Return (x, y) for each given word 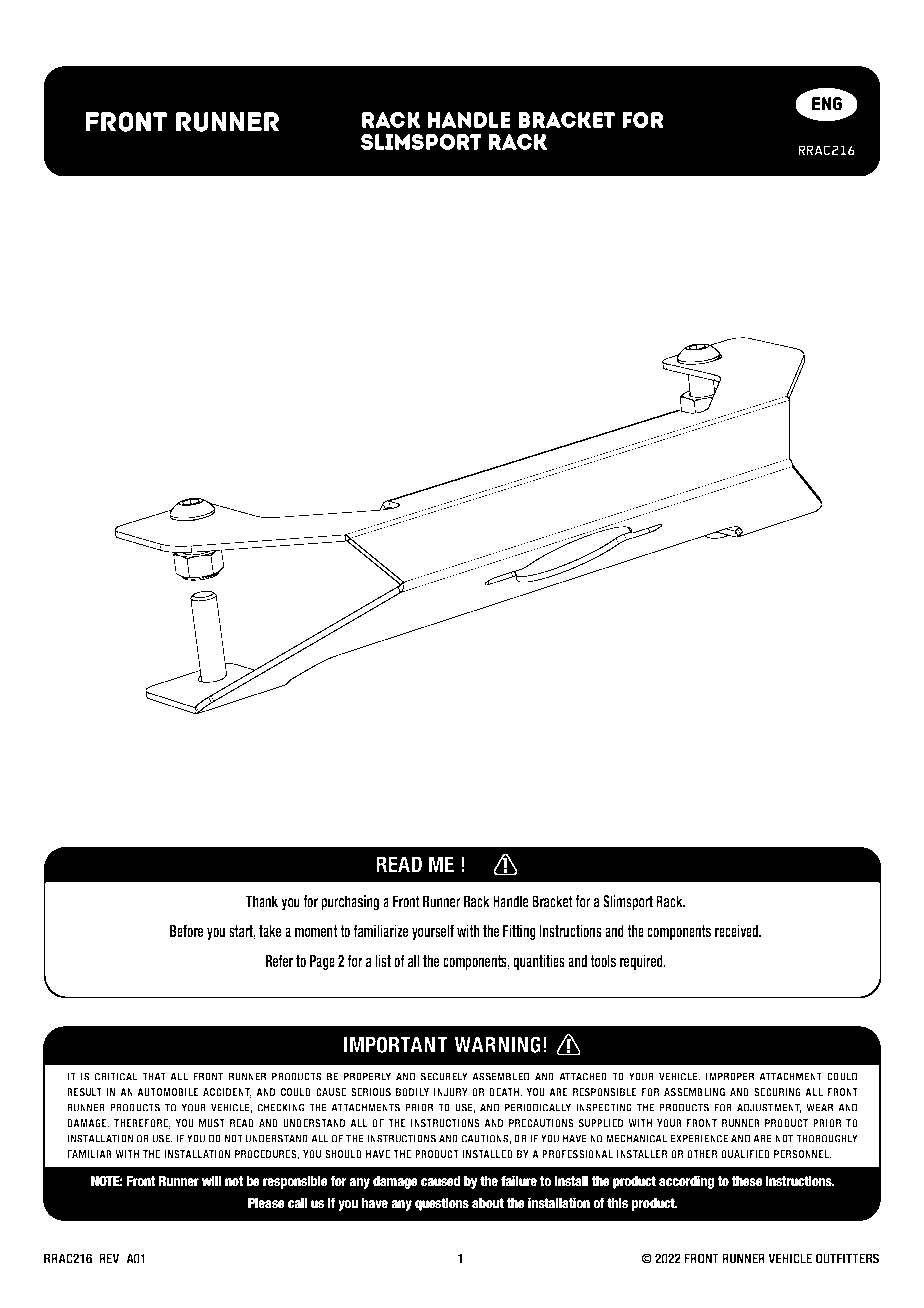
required (642, 962)
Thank (262, 901)
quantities (539, 962)
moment (316, 931)
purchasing (350, 903)
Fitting (519, 932)
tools (603, 961)
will (211, 1181)
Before (186, 930)
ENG (827, 103)
